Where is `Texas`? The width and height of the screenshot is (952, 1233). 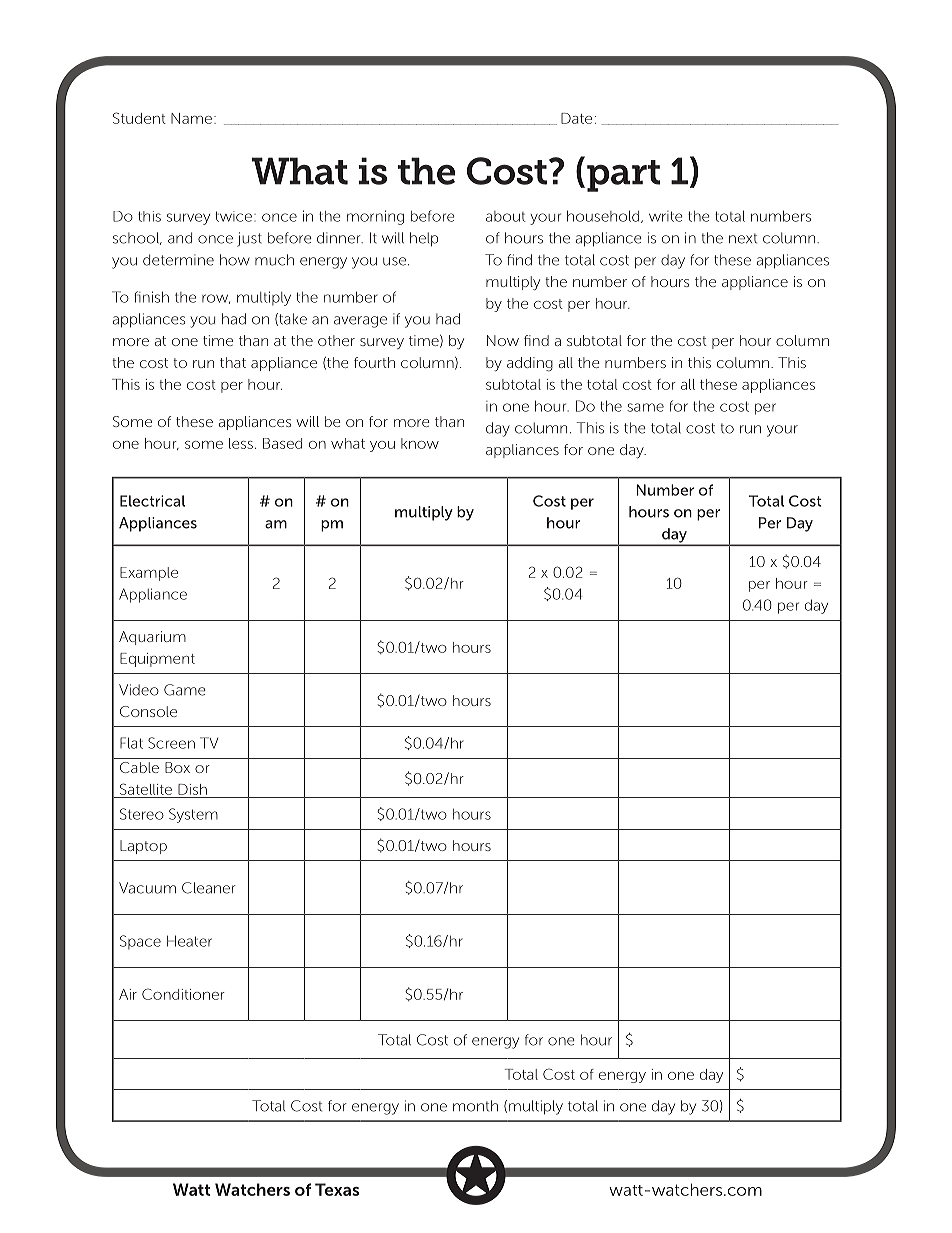 Texas is located at coordinates (337, 1189).
